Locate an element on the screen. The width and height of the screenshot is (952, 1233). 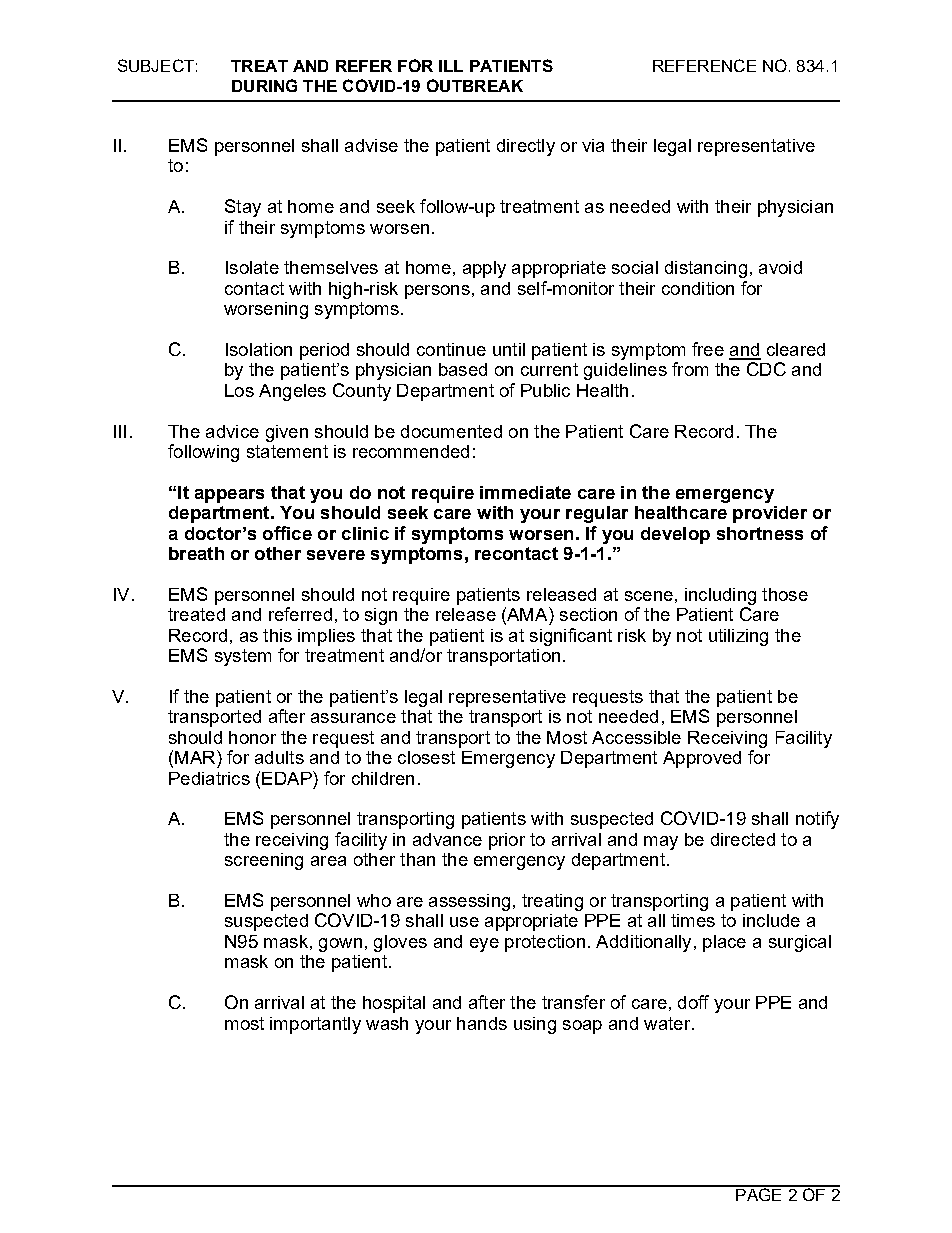
shortness is located at coordinates (760, 533).
